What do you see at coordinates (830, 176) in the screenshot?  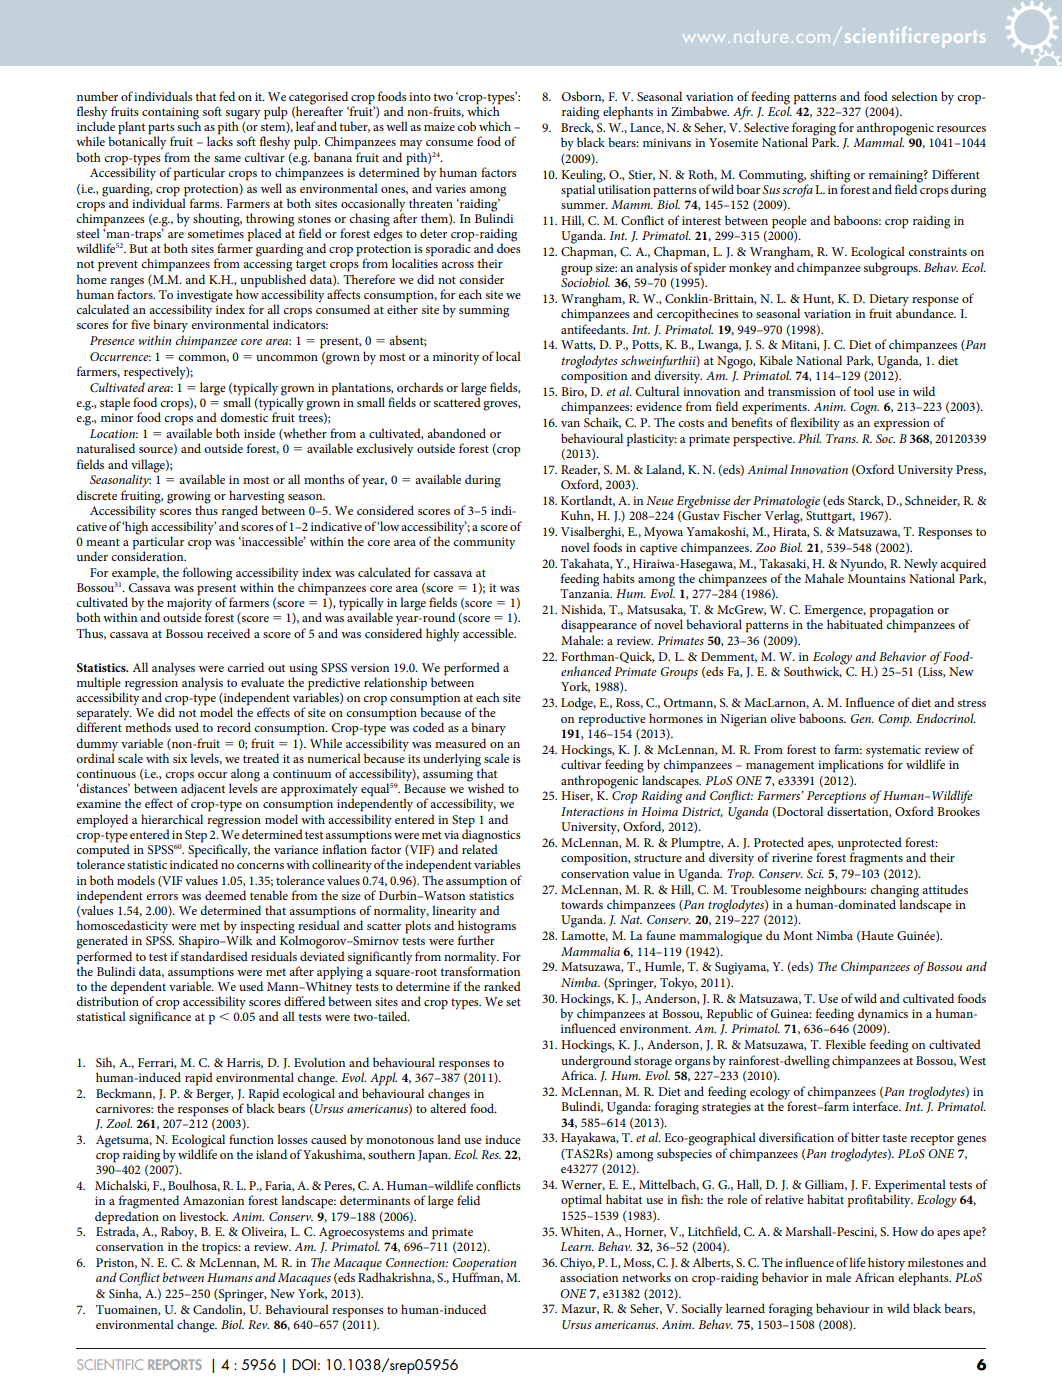 I see `shifting` at bounding box center [830, 176].
